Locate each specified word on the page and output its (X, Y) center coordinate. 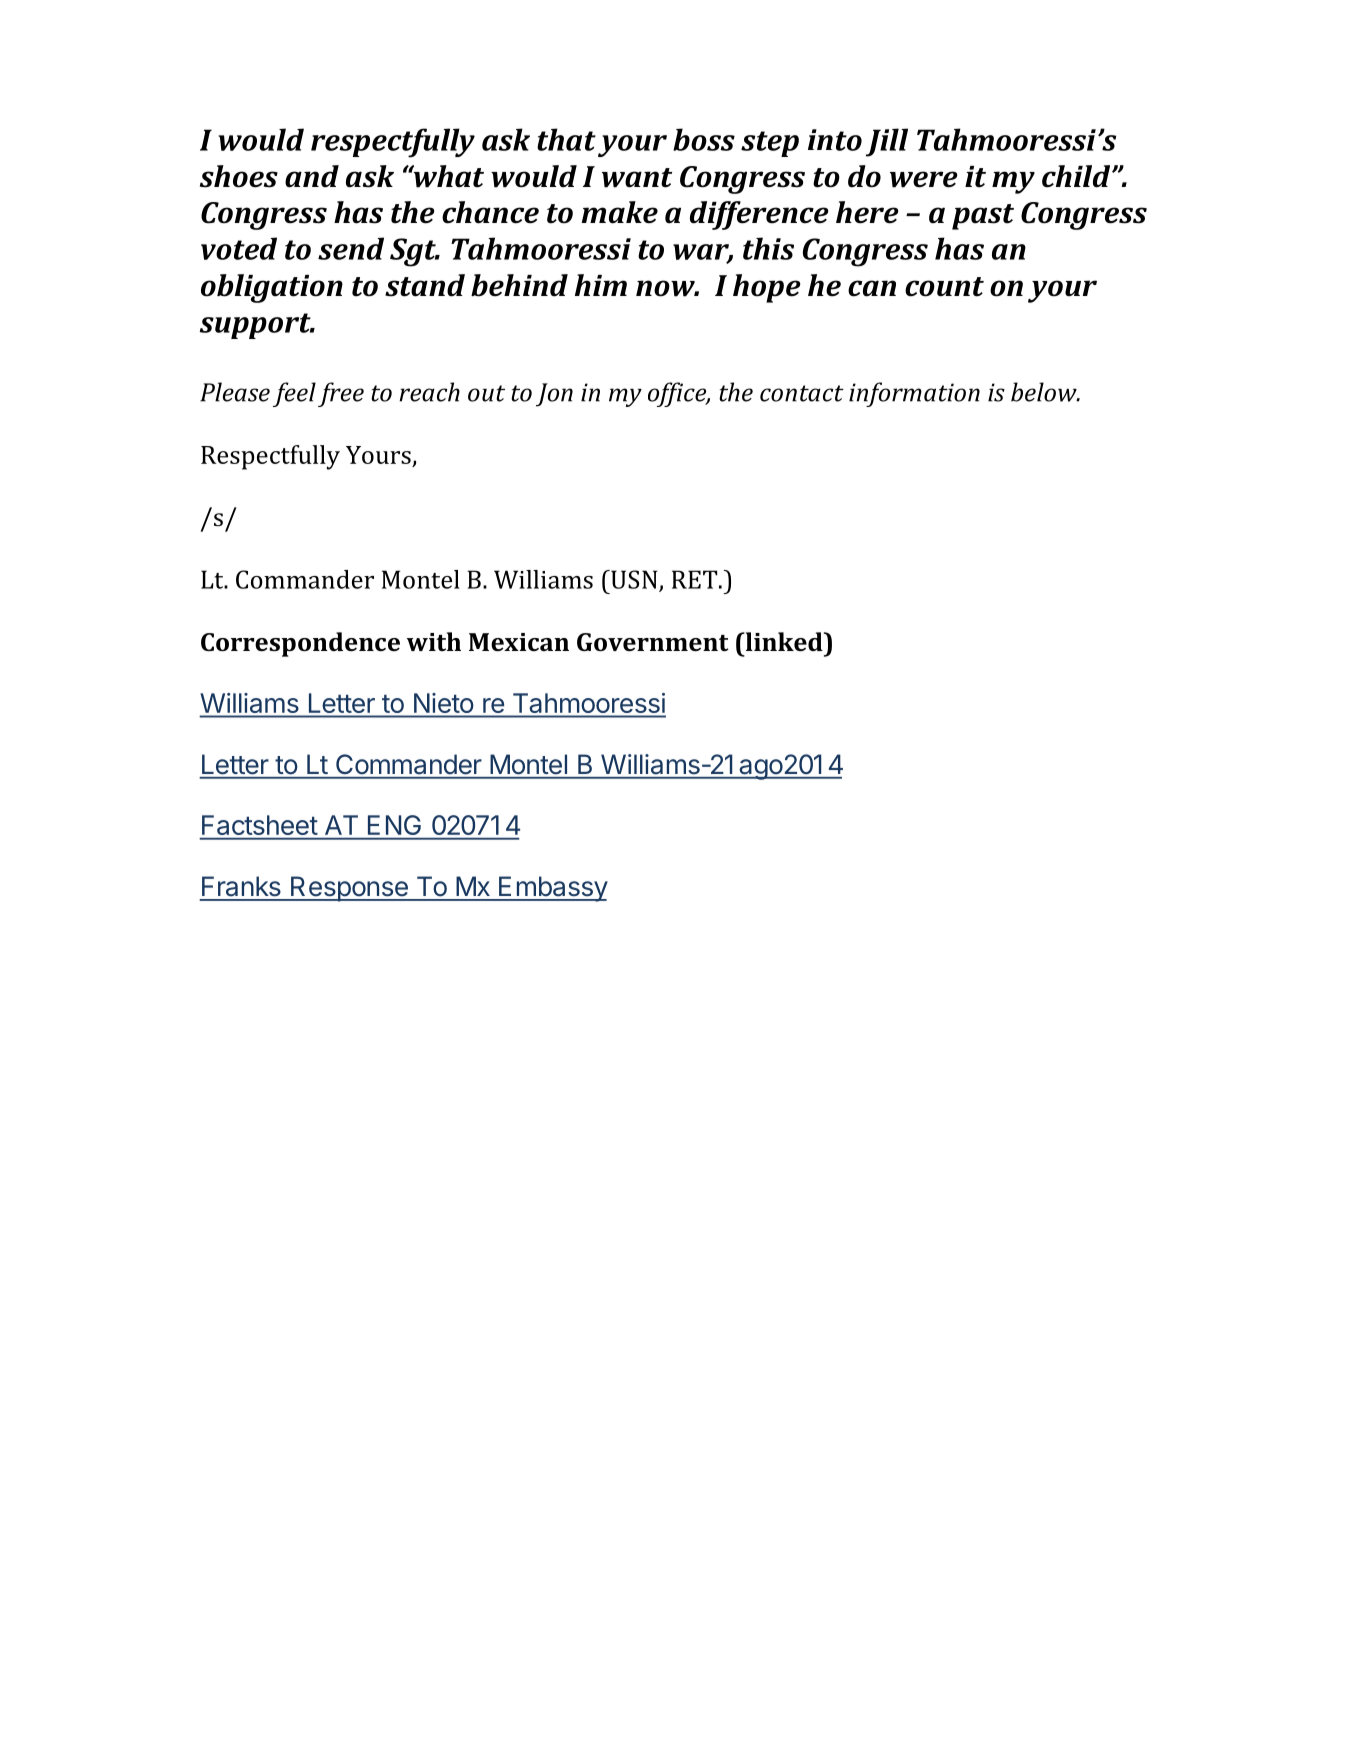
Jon (554, 395)
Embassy (552, 889)
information (914, 394)
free (341, 394)
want (637, 178)
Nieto (443, 703)
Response (349, 889)
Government (653, 642)
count (944, 287)
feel (294, 394)
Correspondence (300, 644)
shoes (239, 176)
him (601, 285)
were (923, 179)
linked (784, 641)
